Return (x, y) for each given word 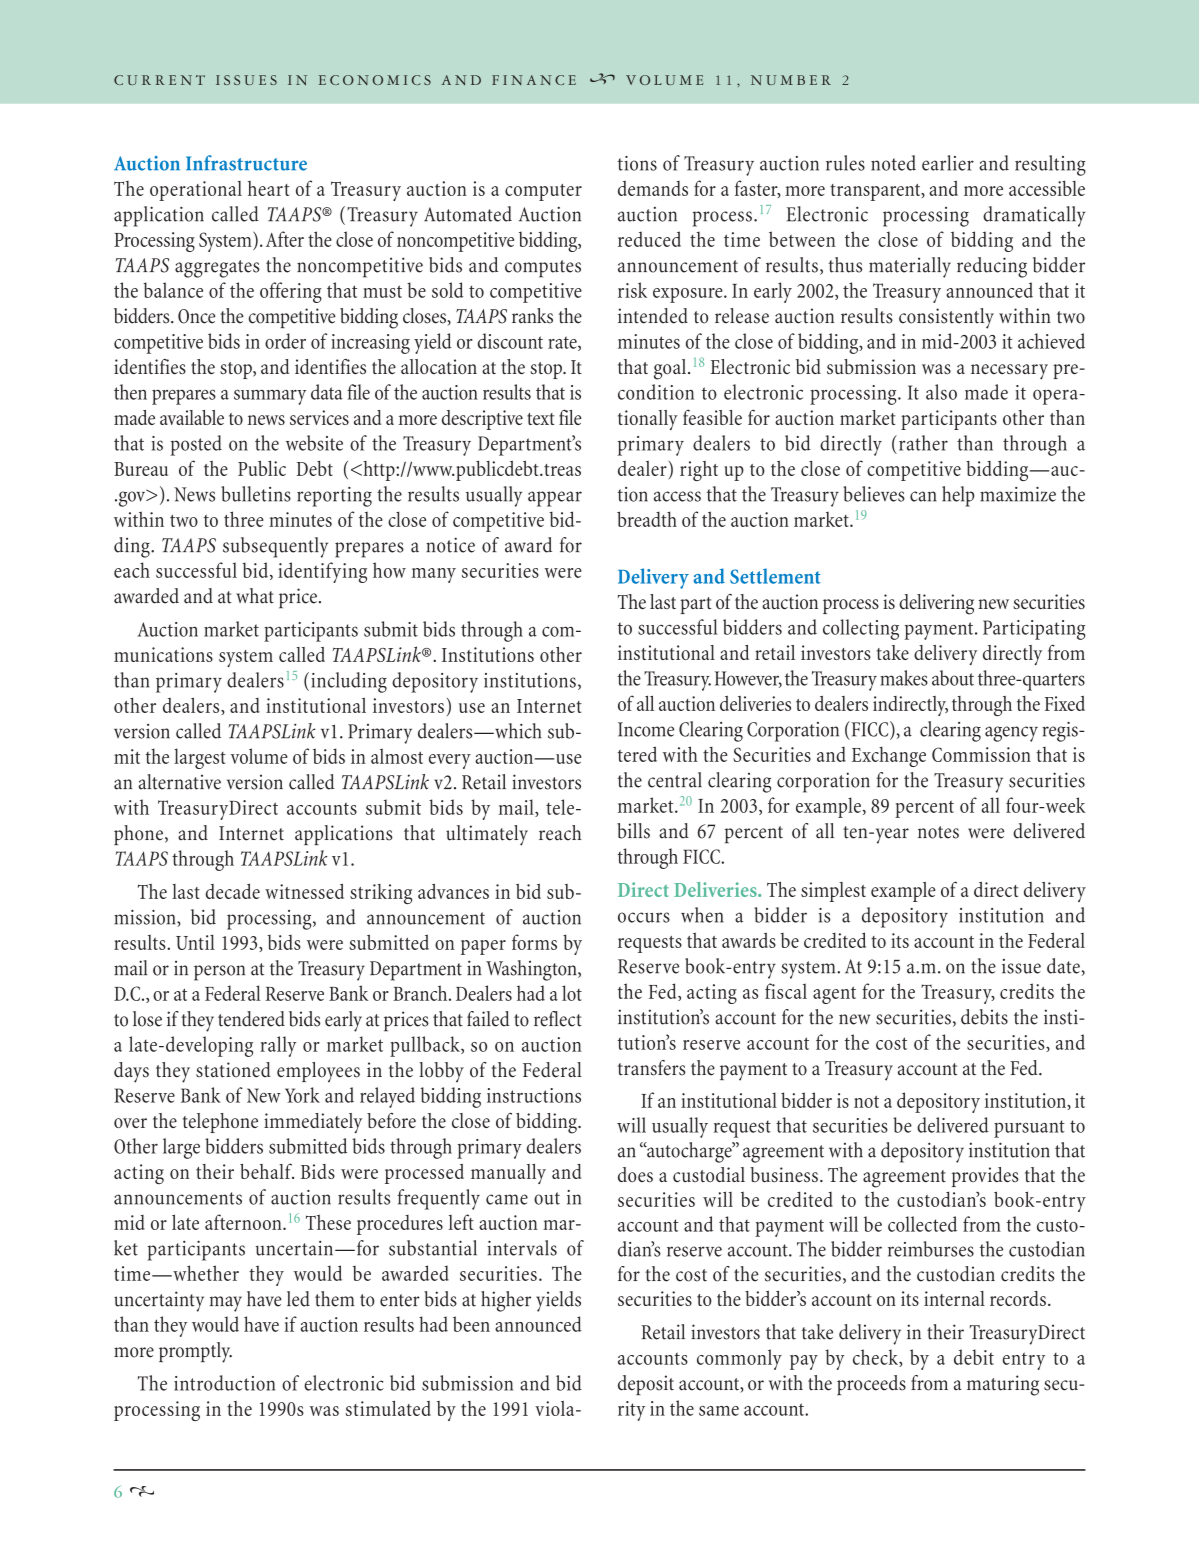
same (719, 1411)
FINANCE (534, 80)
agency (1011, 734)
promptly (195, 1352)
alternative (179, 782)
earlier (948, 163)
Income (646, 729)
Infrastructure (246, 163)
